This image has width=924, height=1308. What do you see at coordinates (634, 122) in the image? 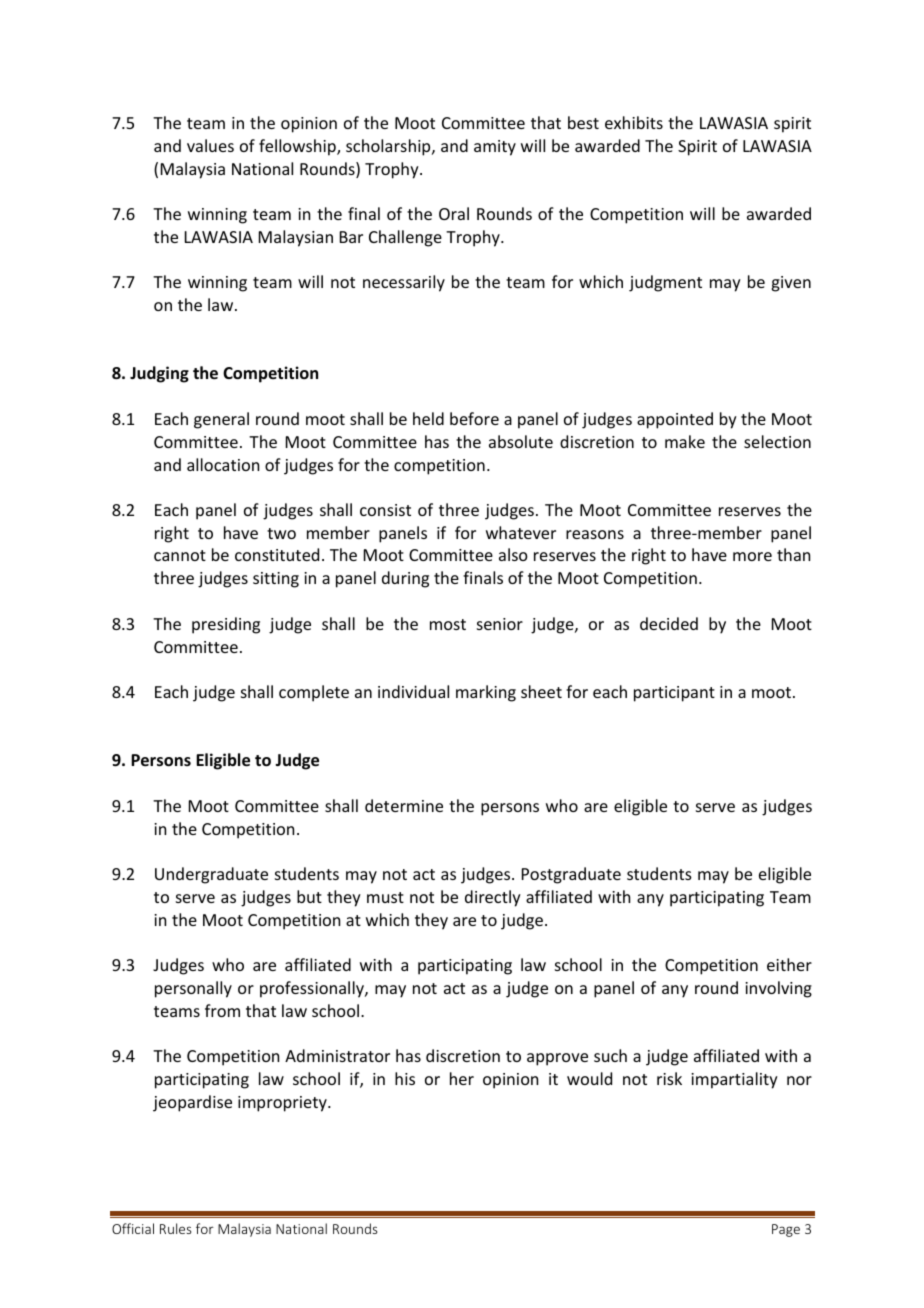
I see `exhibits` at bounding box center [634, 122].
